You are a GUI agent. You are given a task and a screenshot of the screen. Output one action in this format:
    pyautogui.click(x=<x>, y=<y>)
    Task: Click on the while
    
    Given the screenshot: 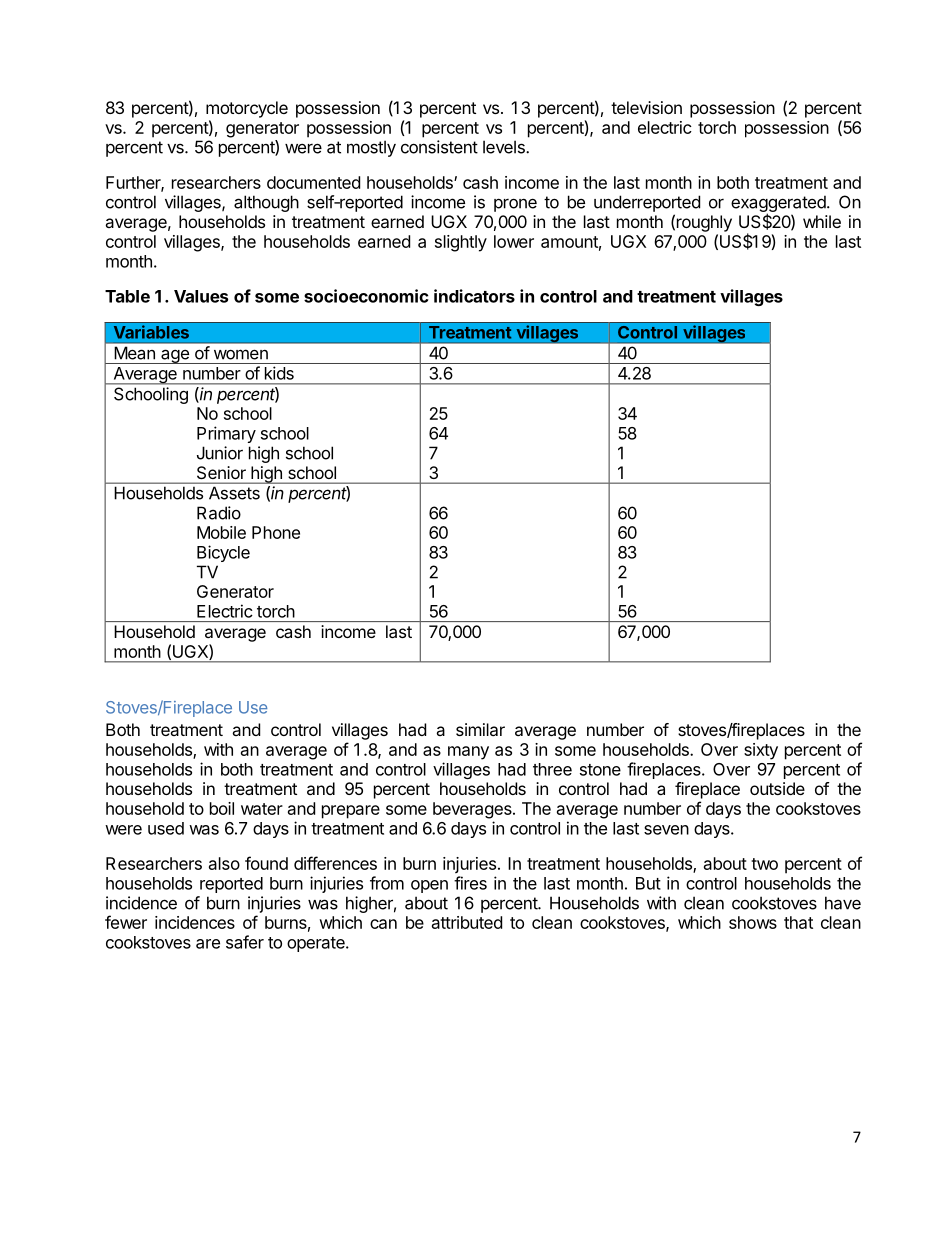 What is the action you would take?
    pyautogui.click(x=822, y=221)
